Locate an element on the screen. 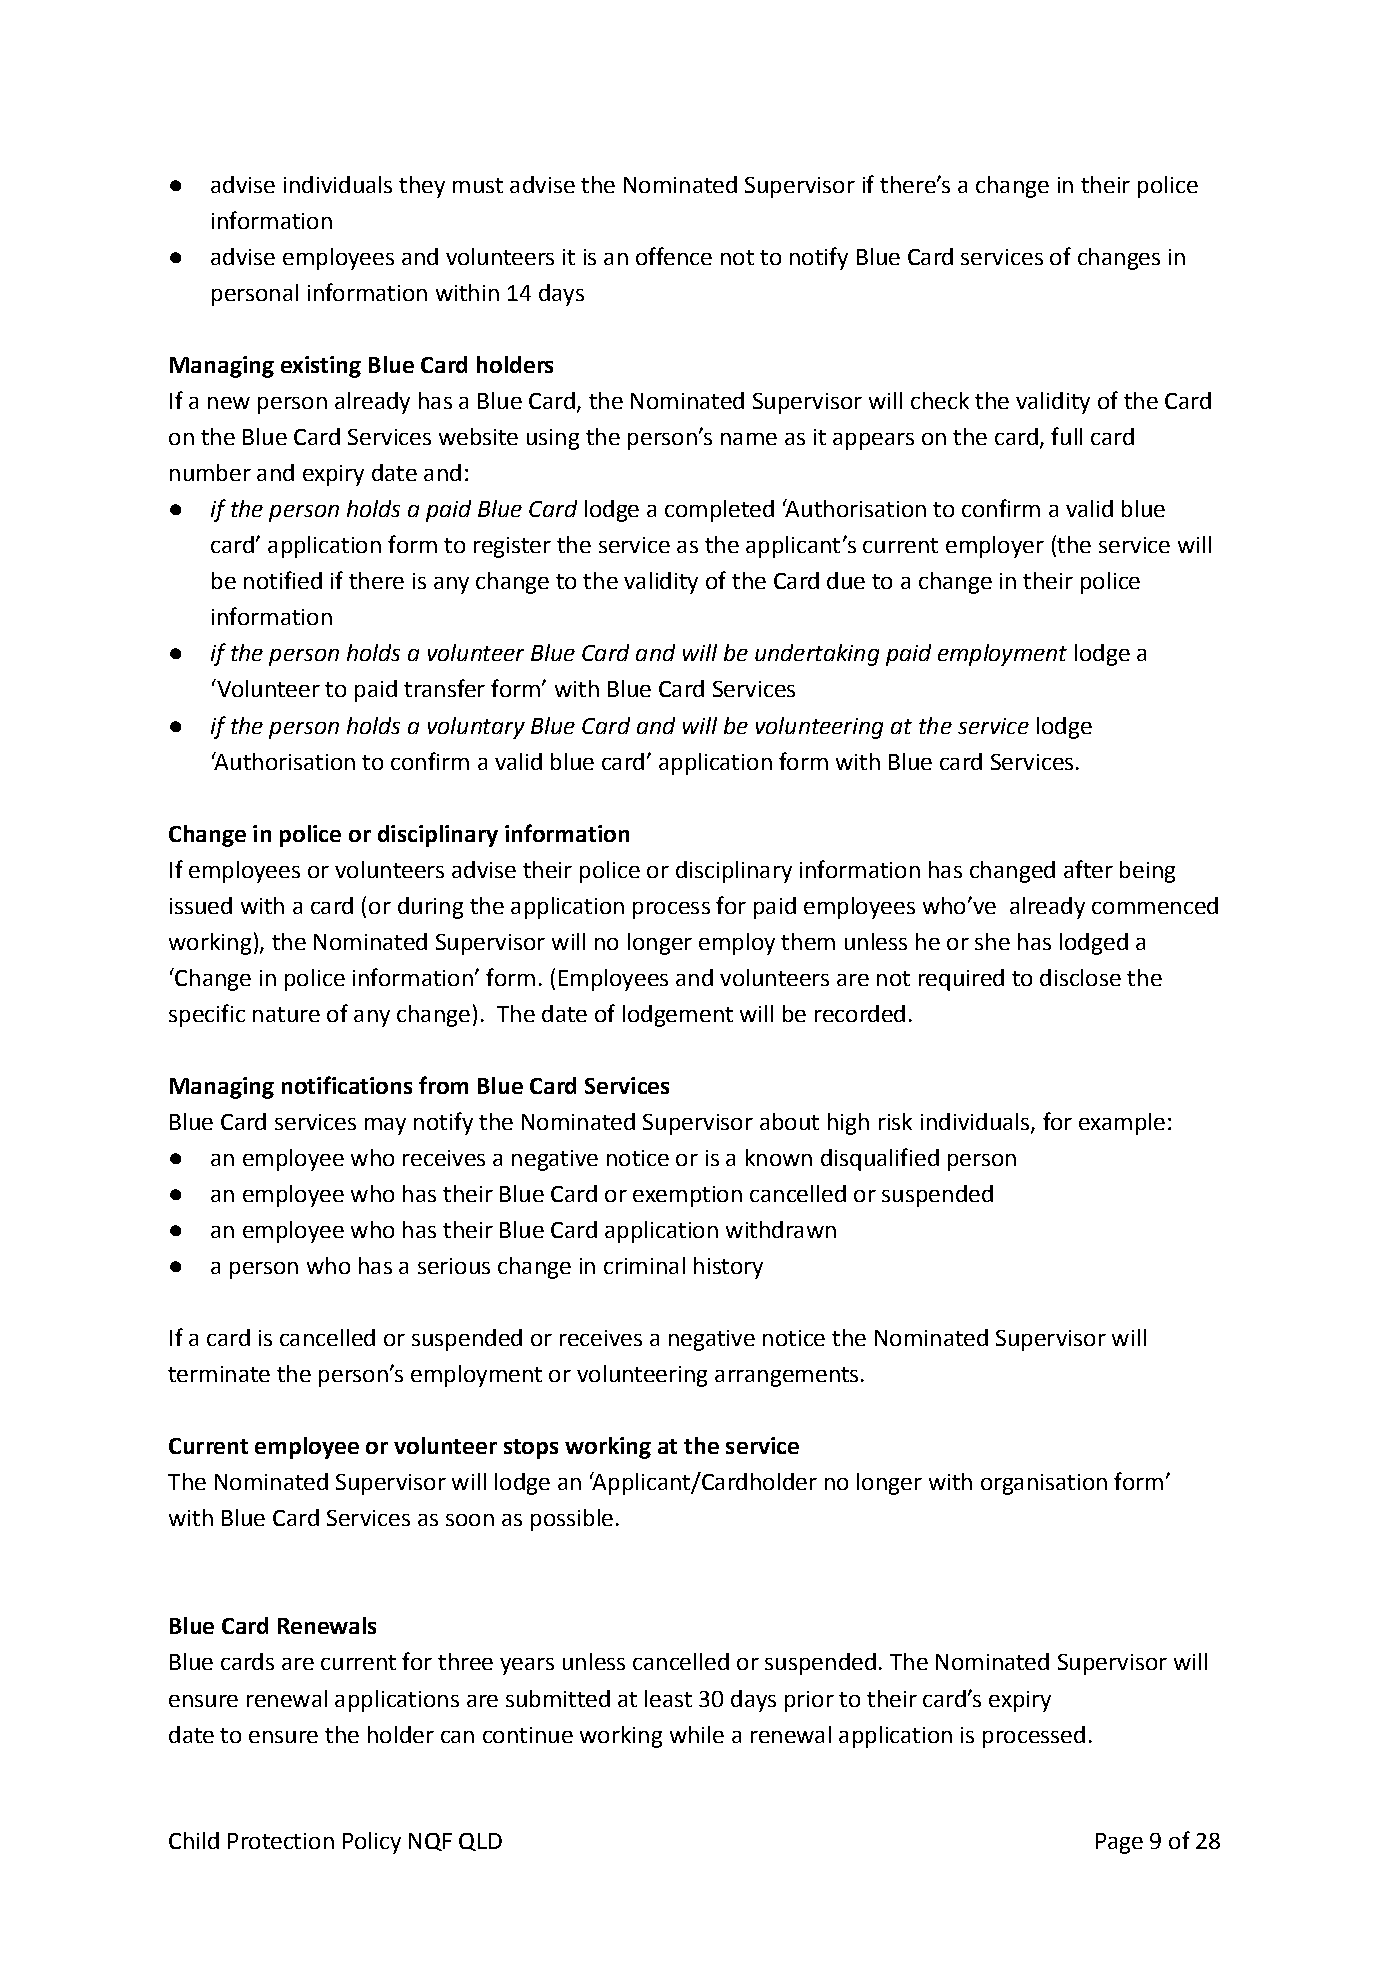 This screenshot has width=1391, height=1965. them is located at coordinates (808, 941).
